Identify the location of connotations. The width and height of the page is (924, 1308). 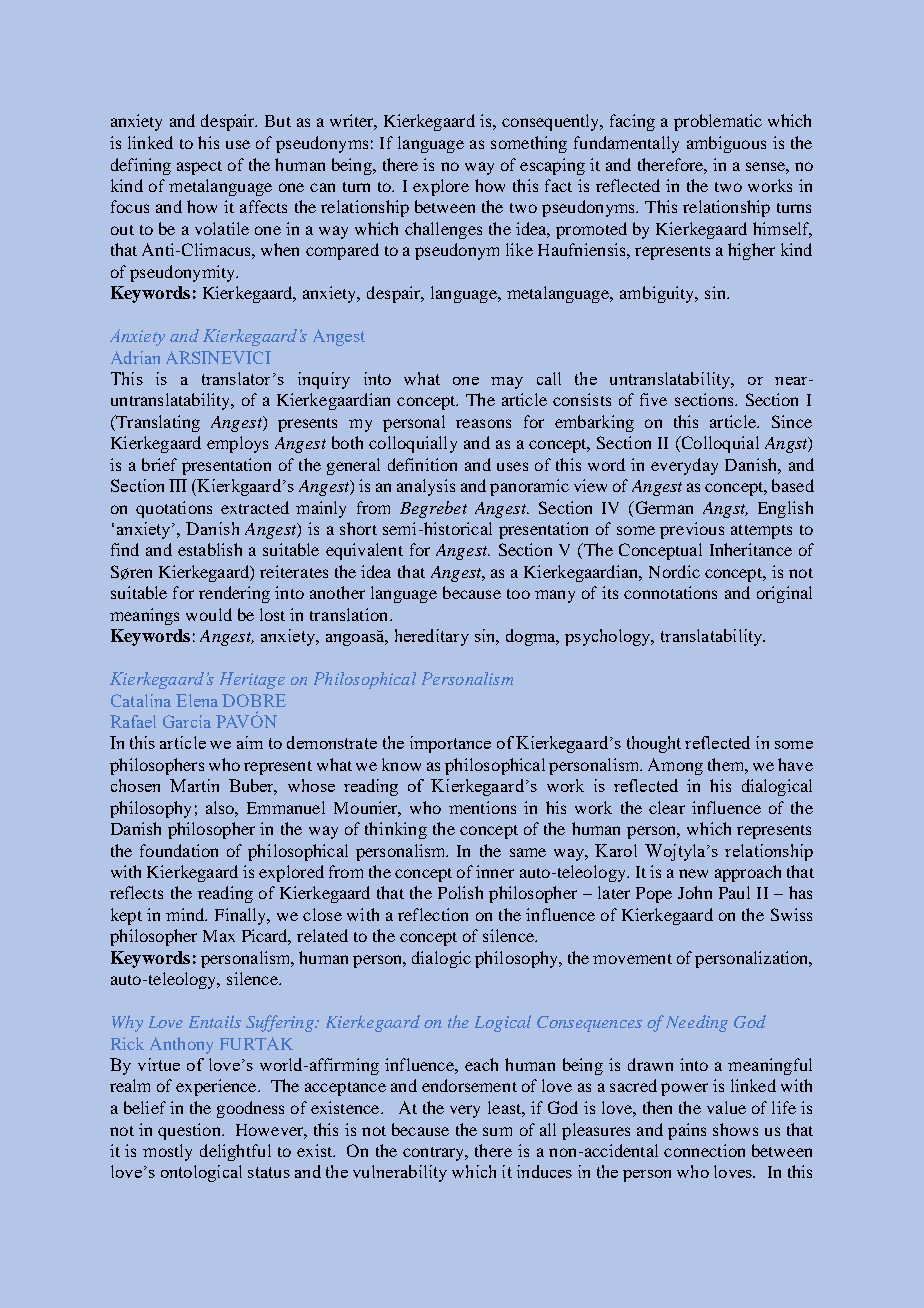
(670, 592).
